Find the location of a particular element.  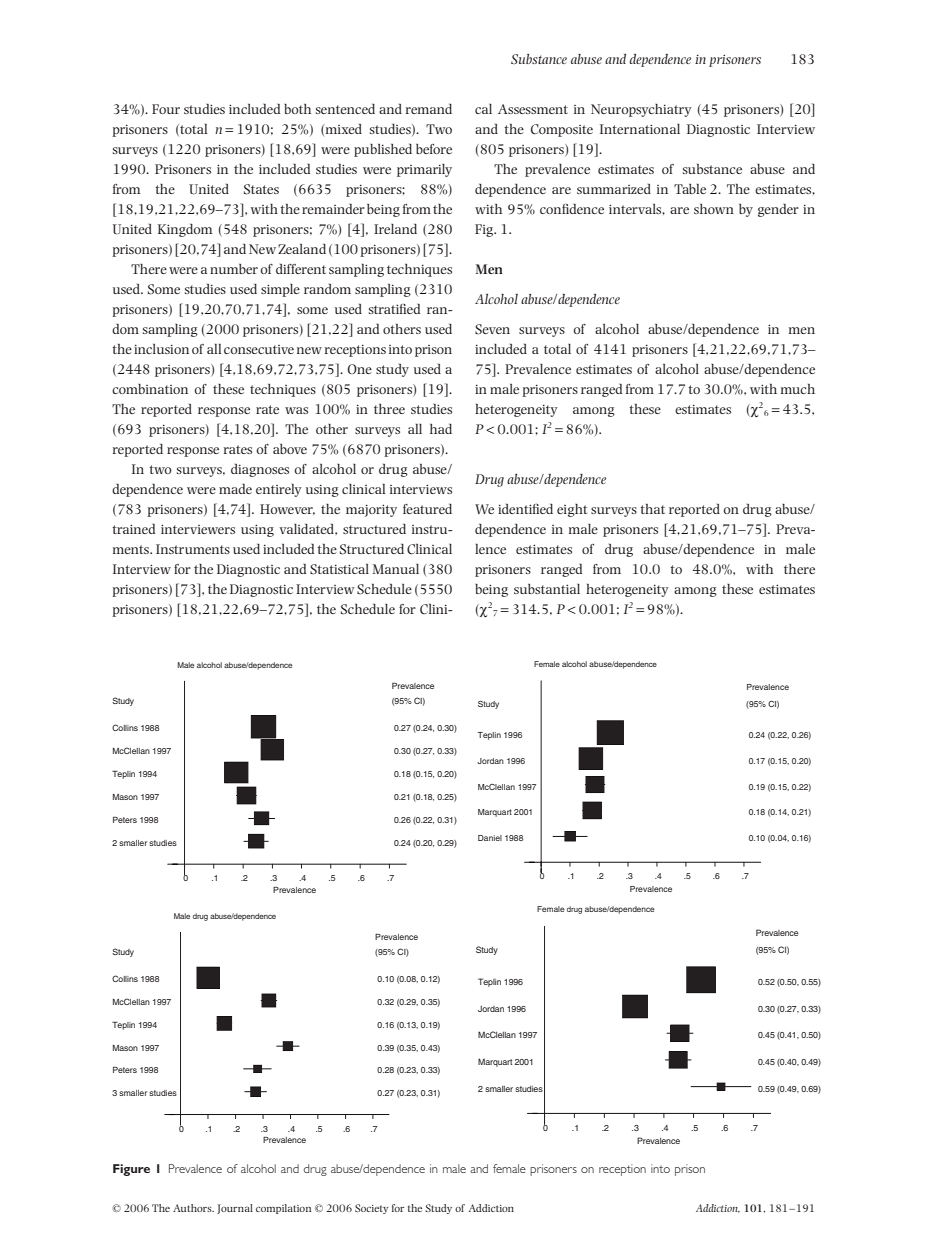

Authors is located at coordinates (193, 1208).
